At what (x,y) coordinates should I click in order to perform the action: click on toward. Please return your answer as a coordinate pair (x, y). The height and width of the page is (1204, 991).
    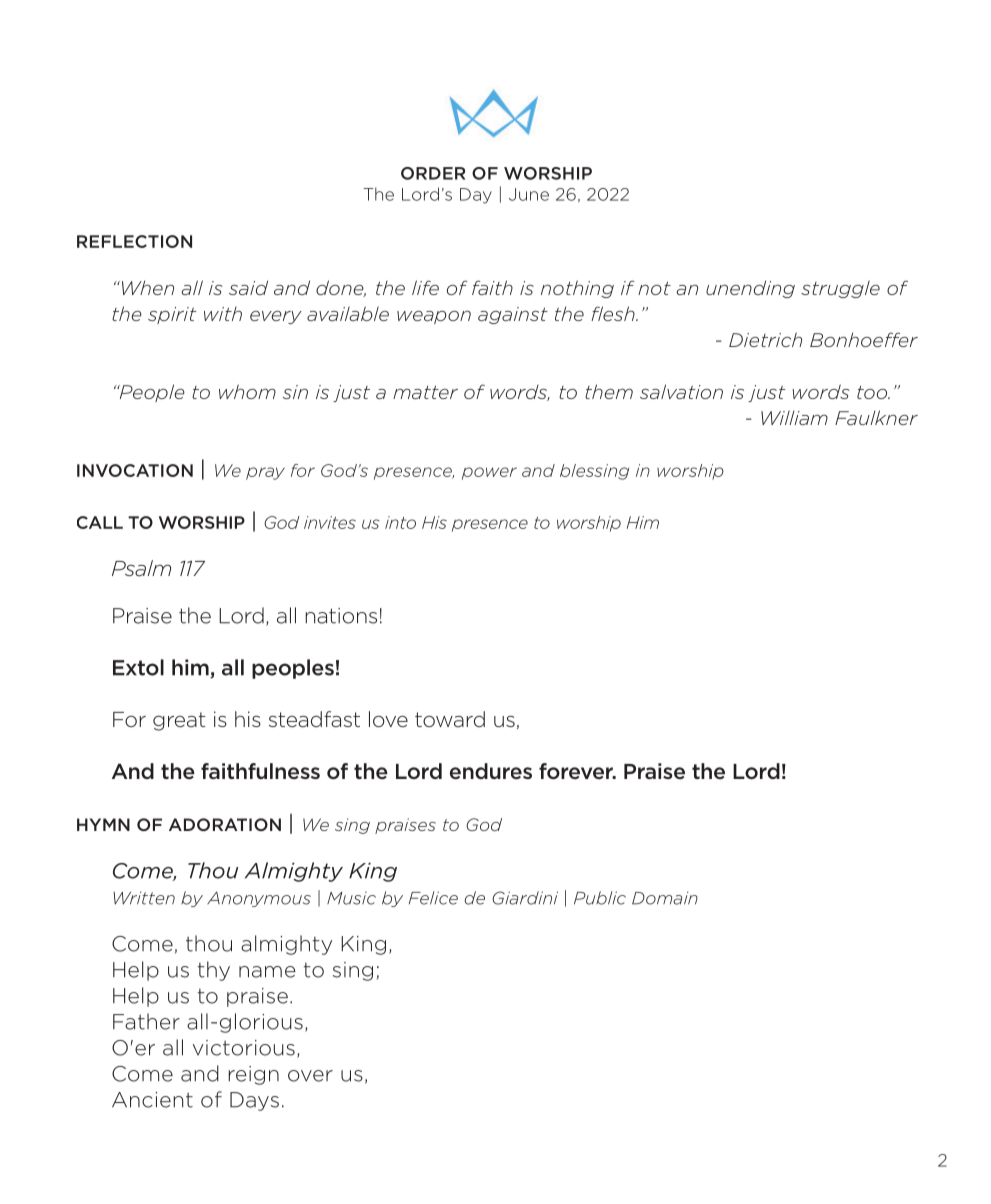
    Looking at the image, I should click on (450, 719).
